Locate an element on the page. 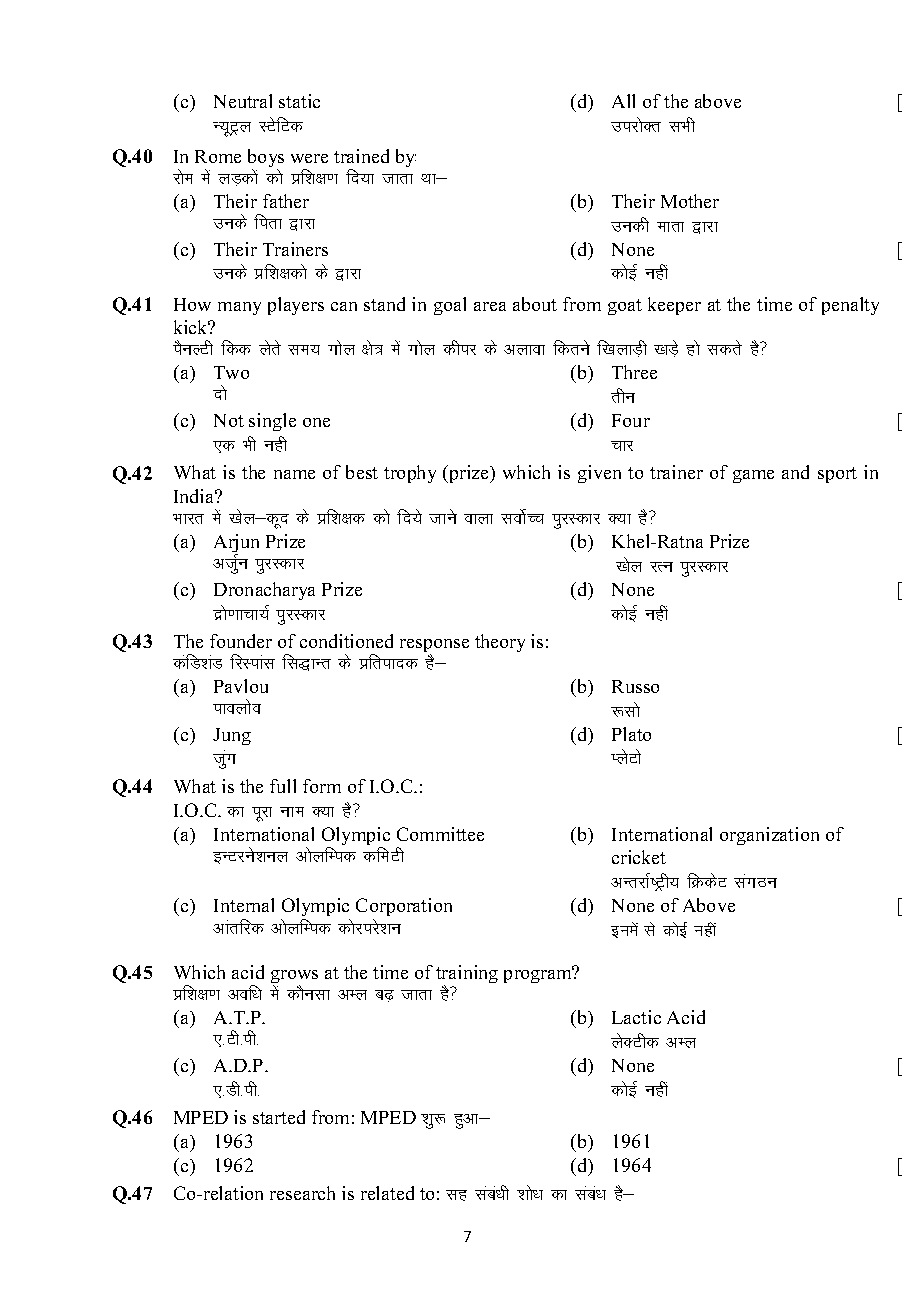 This image has height=1307, width=924. Mother is located at coordinates (690, 201).
